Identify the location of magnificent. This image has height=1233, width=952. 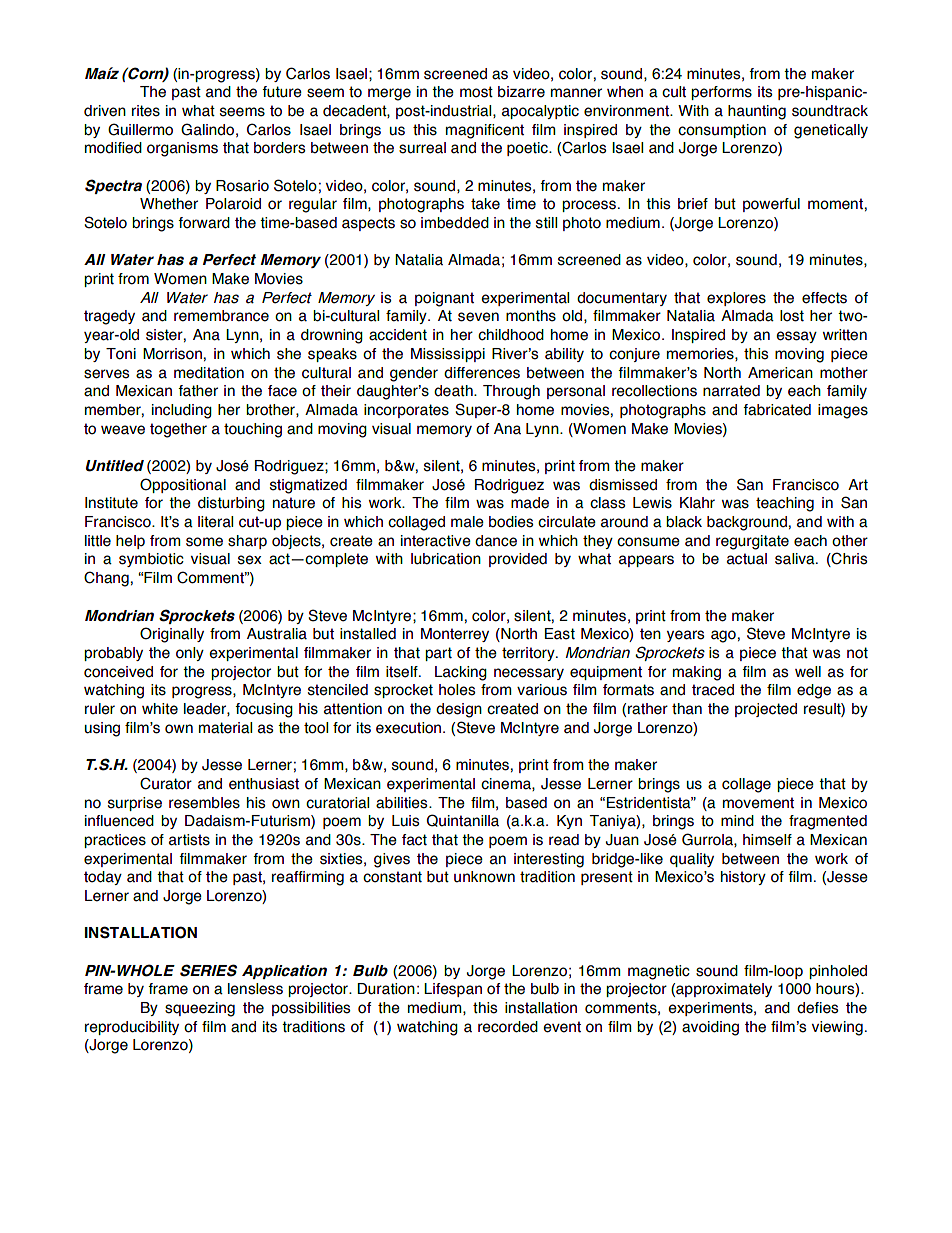
(485, 131).
